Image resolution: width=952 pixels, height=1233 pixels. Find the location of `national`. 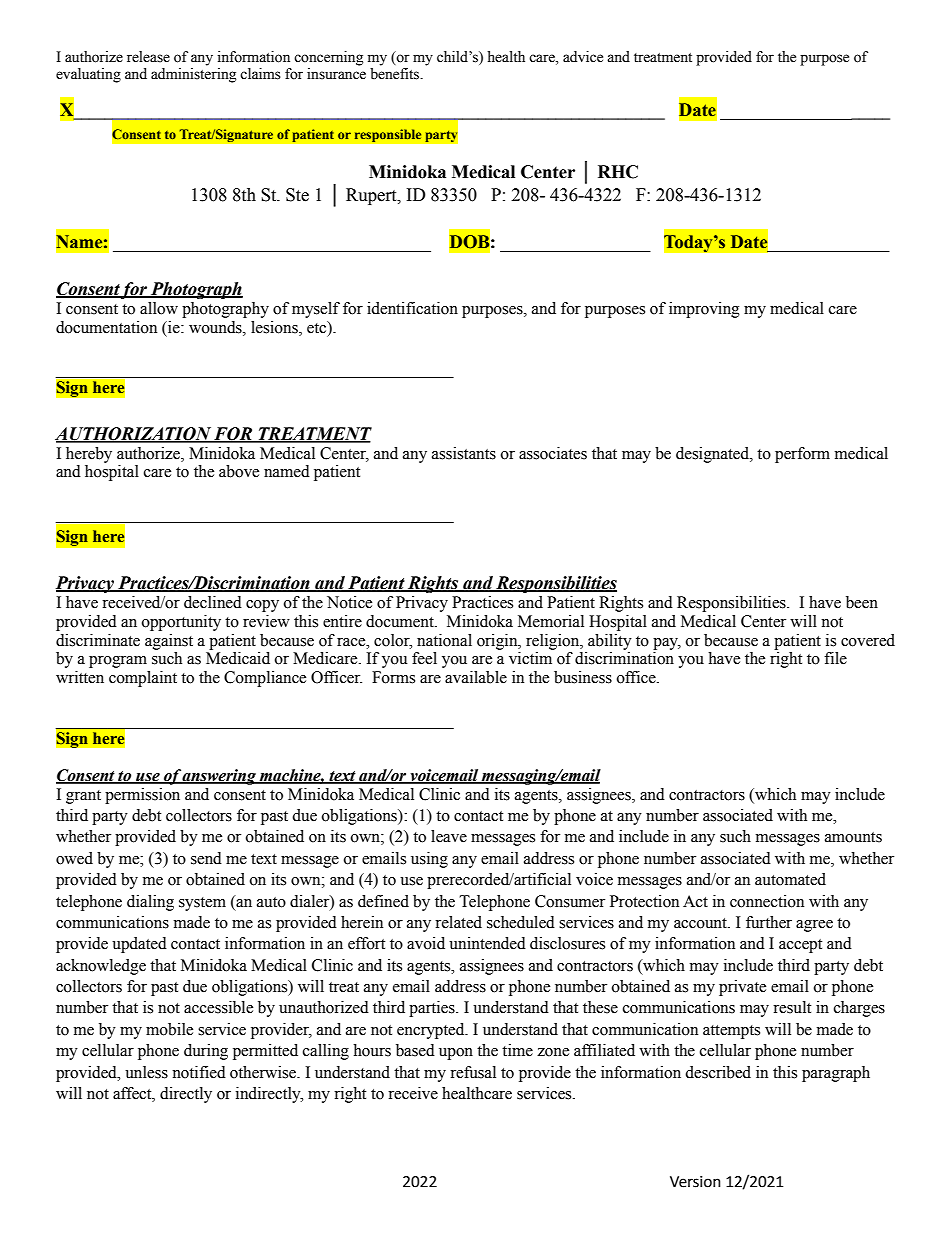

national is located at coordinates (444, 640).
